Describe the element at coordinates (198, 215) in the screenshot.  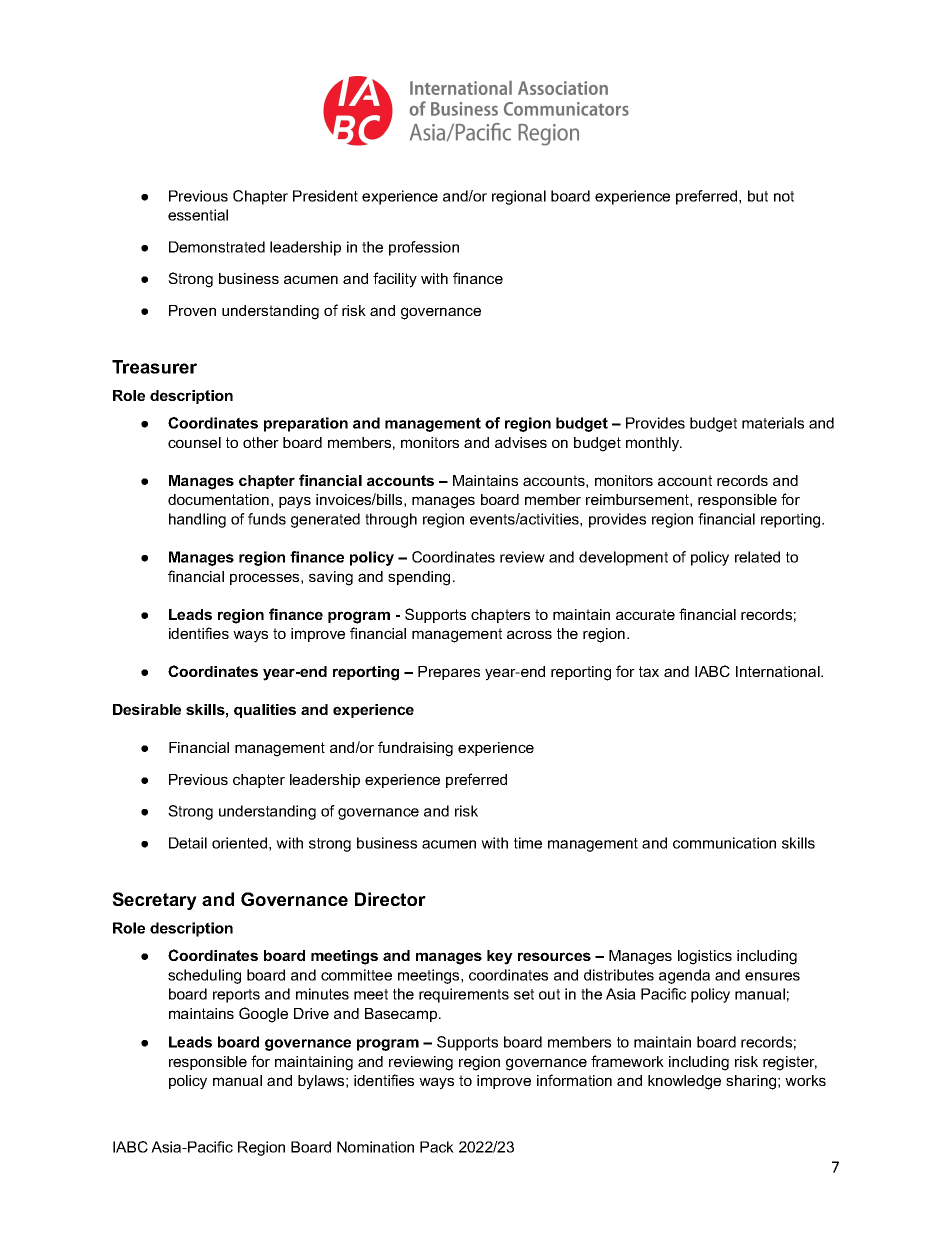
I see `essential` at that location.
